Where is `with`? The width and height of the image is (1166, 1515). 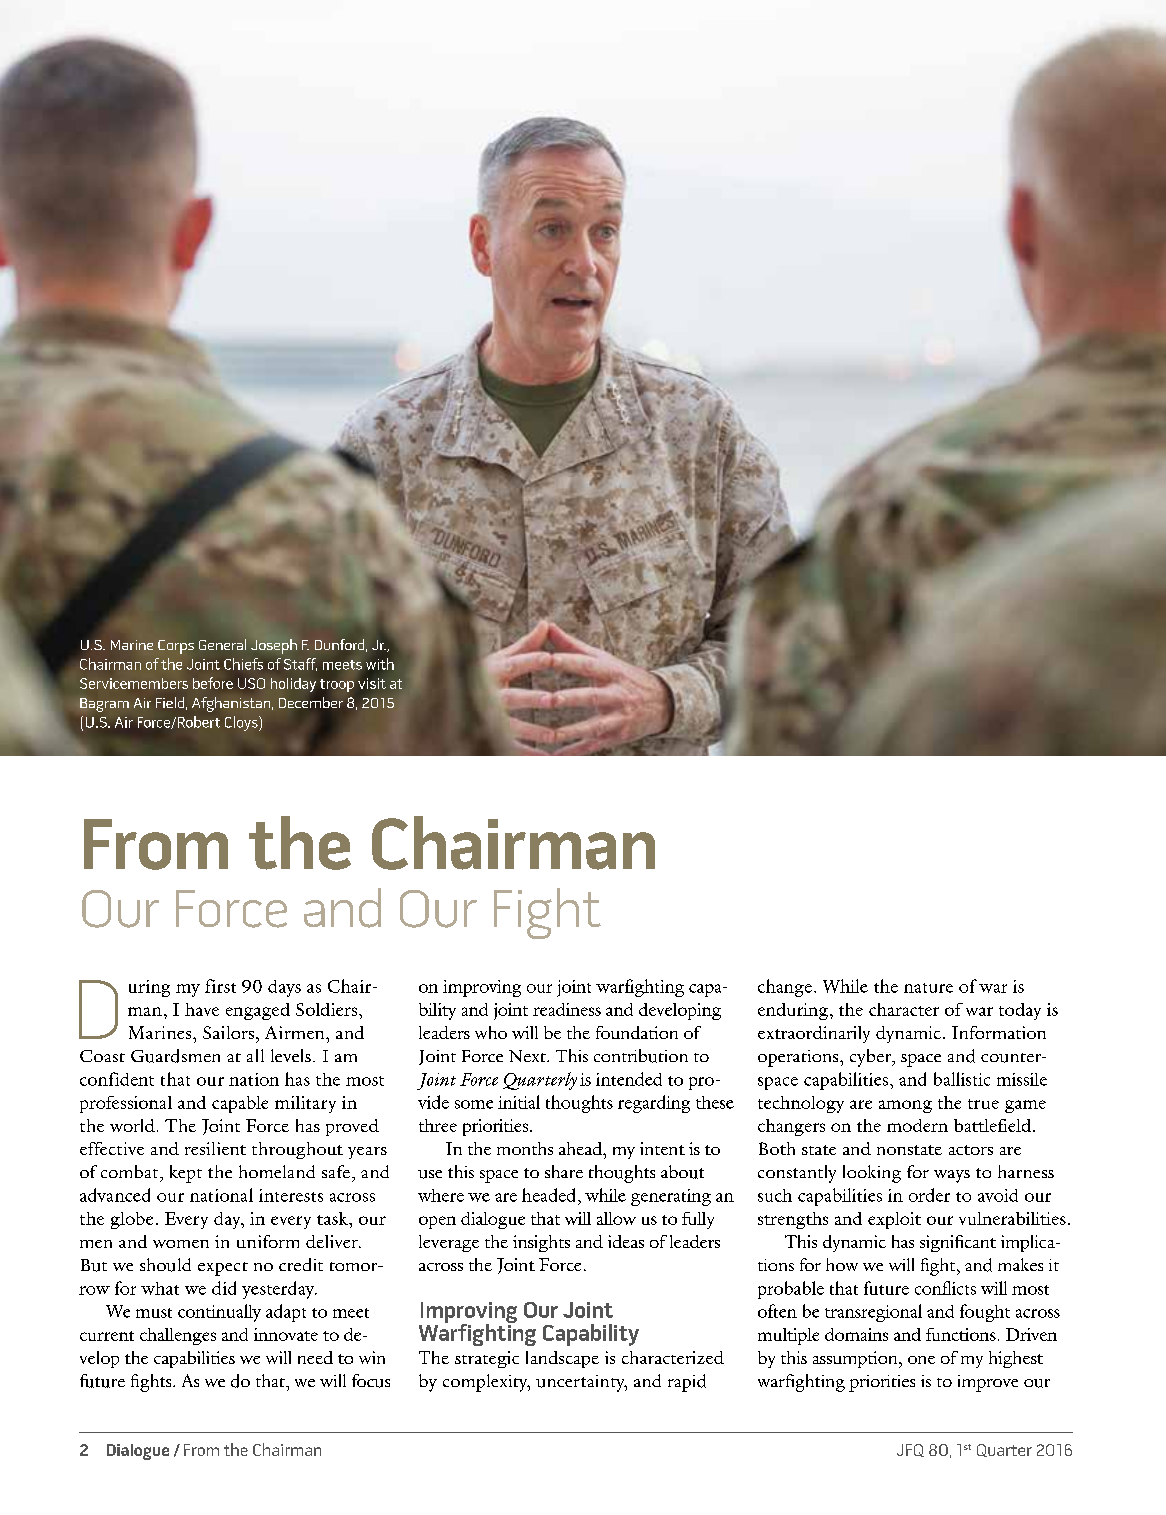
with is located at coordinates (380, 664).
